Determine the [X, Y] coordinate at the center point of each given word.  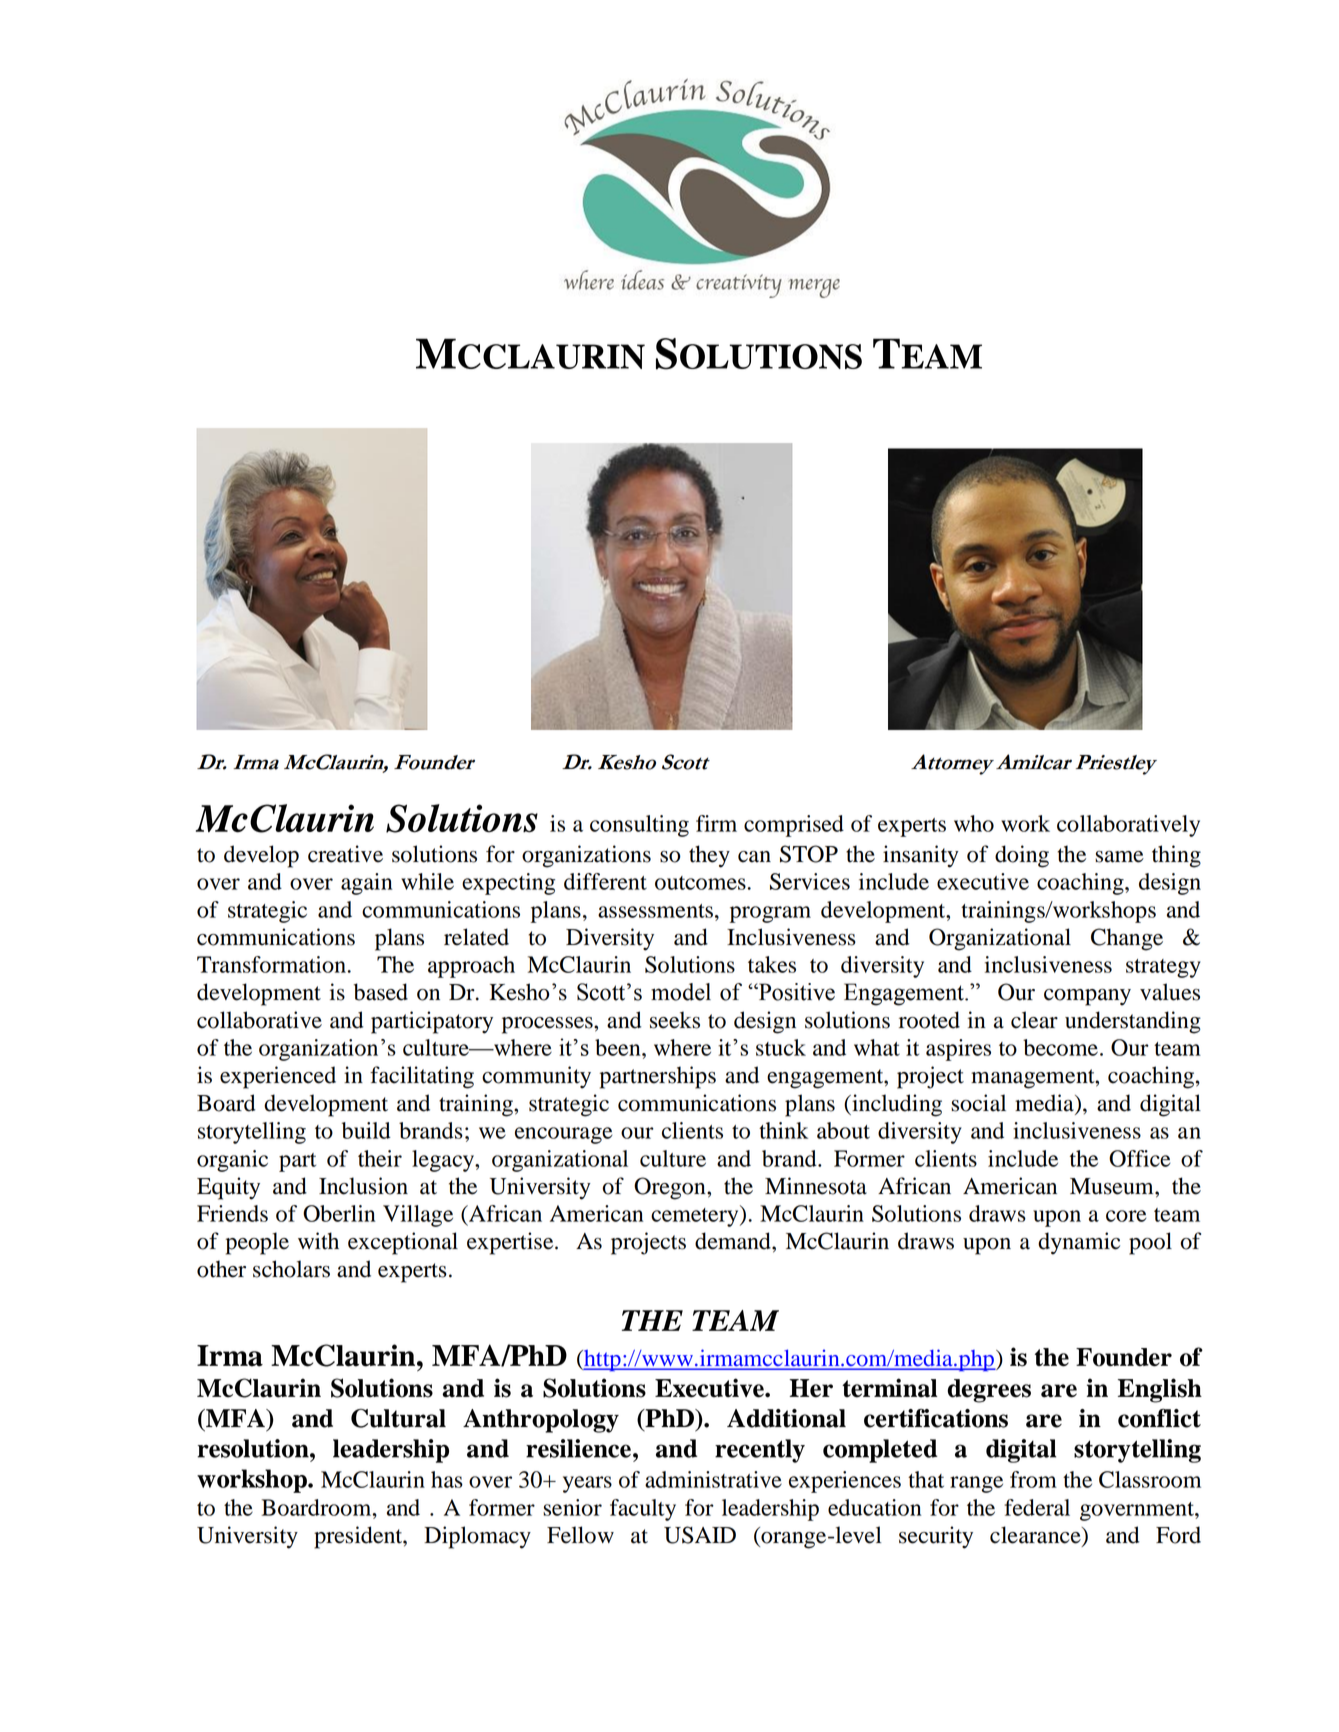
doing [1022, 856]
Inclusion [363, 1186]
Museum [1113, 1186]
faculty [643, 1510]
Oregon [671, 1188]
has [447, 1479]
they [709, 856]
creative [345, 854]
